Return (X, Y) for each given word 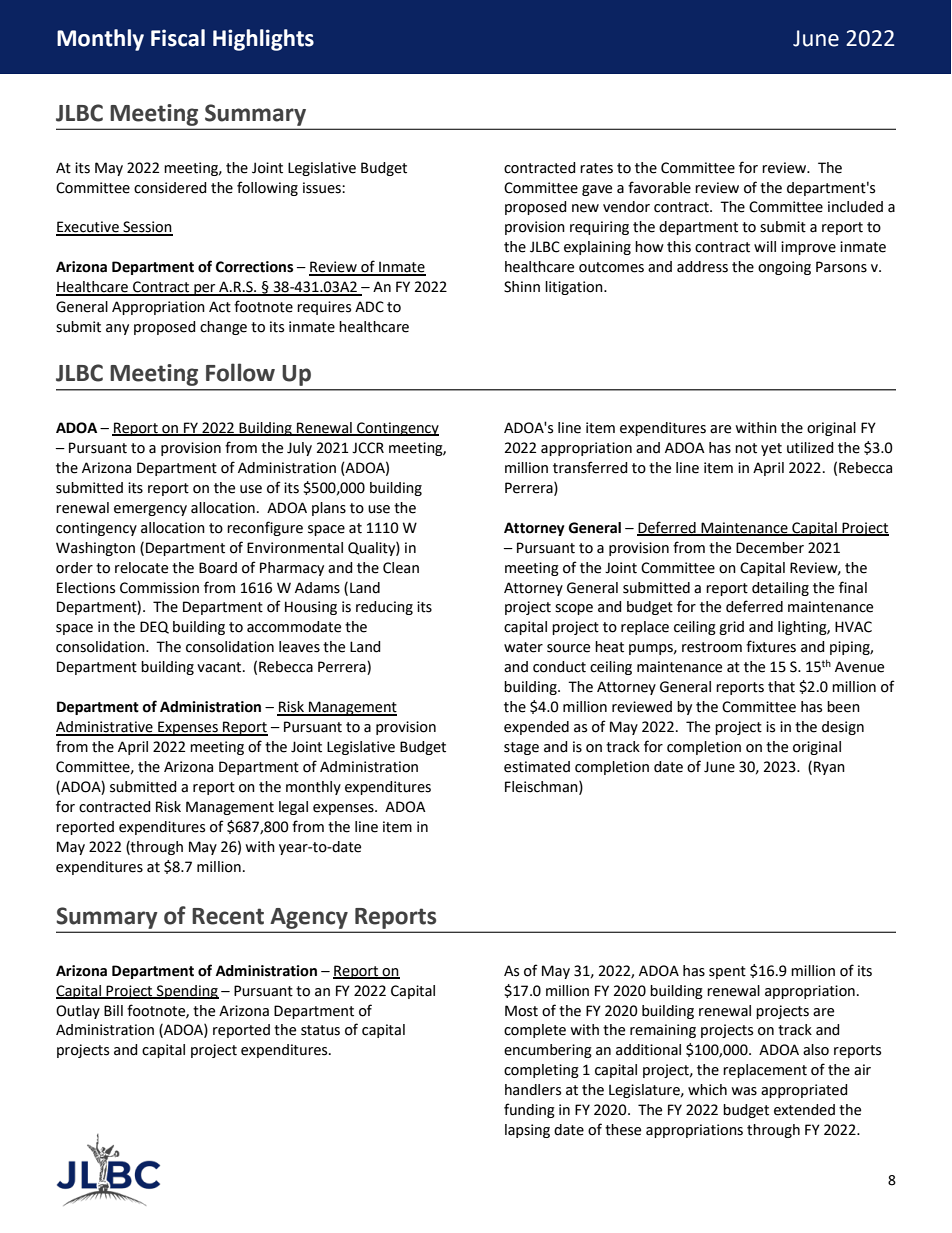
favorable (659, 187)
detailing (780, 589)
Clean (401, 568)
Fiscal (178, 38)
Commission (159, 588)
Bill (113, 1010)
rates (596, 168)
